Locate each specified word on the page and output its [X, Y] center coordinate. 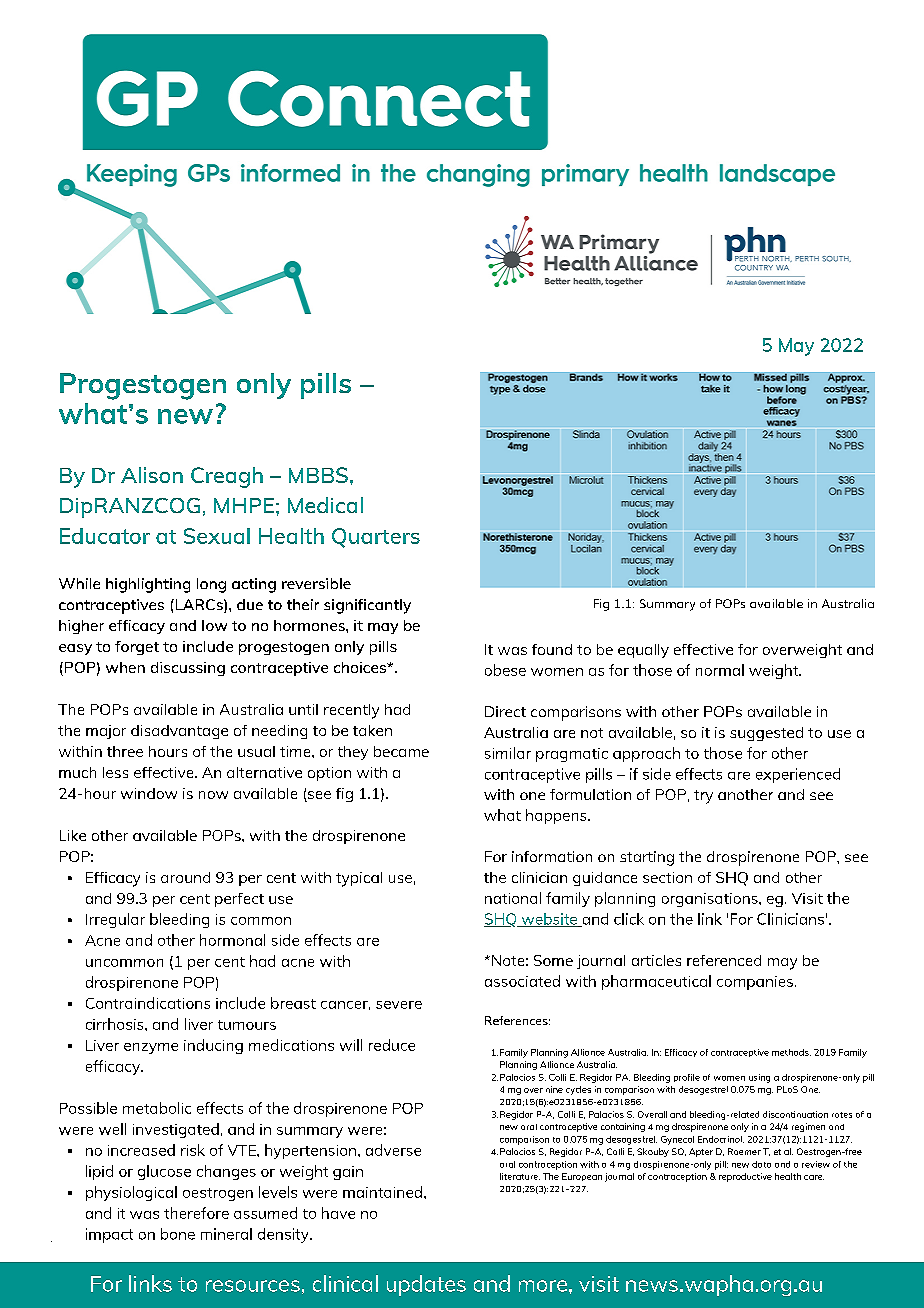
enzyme [151, 1048]
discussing [188, 669]
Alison [152, 475]
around [185, 877]
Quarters [376, 538]
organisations [711, 900]
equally [643, 651]
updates [426, 1285]
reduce [392, 1045]
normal [720, 670]
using [759, 1078]
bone [178, 1234]
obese [505, 670]
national [513, 898]
